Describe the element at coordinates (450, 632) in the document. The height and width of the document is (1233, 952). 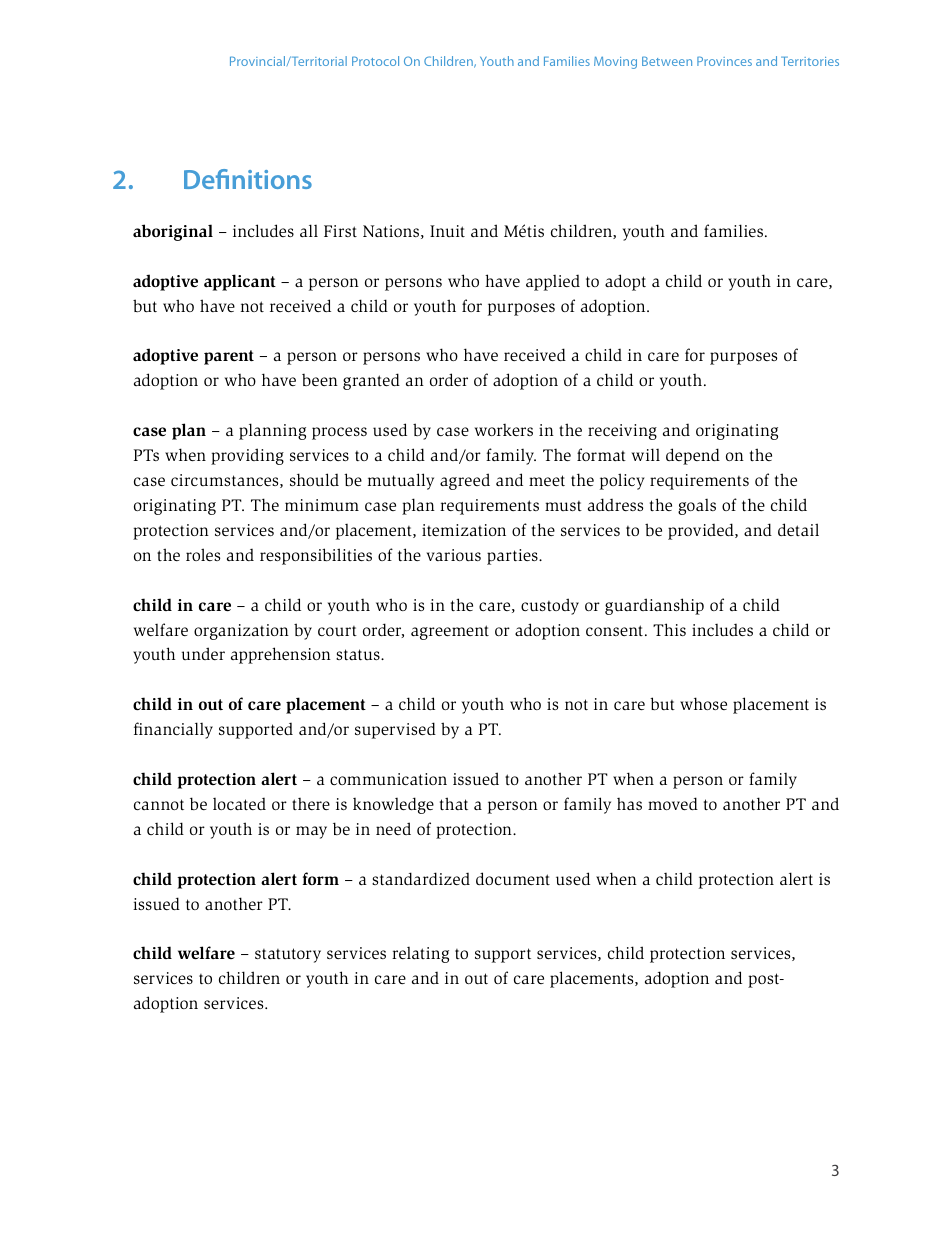
I see `agreement` at that location.
